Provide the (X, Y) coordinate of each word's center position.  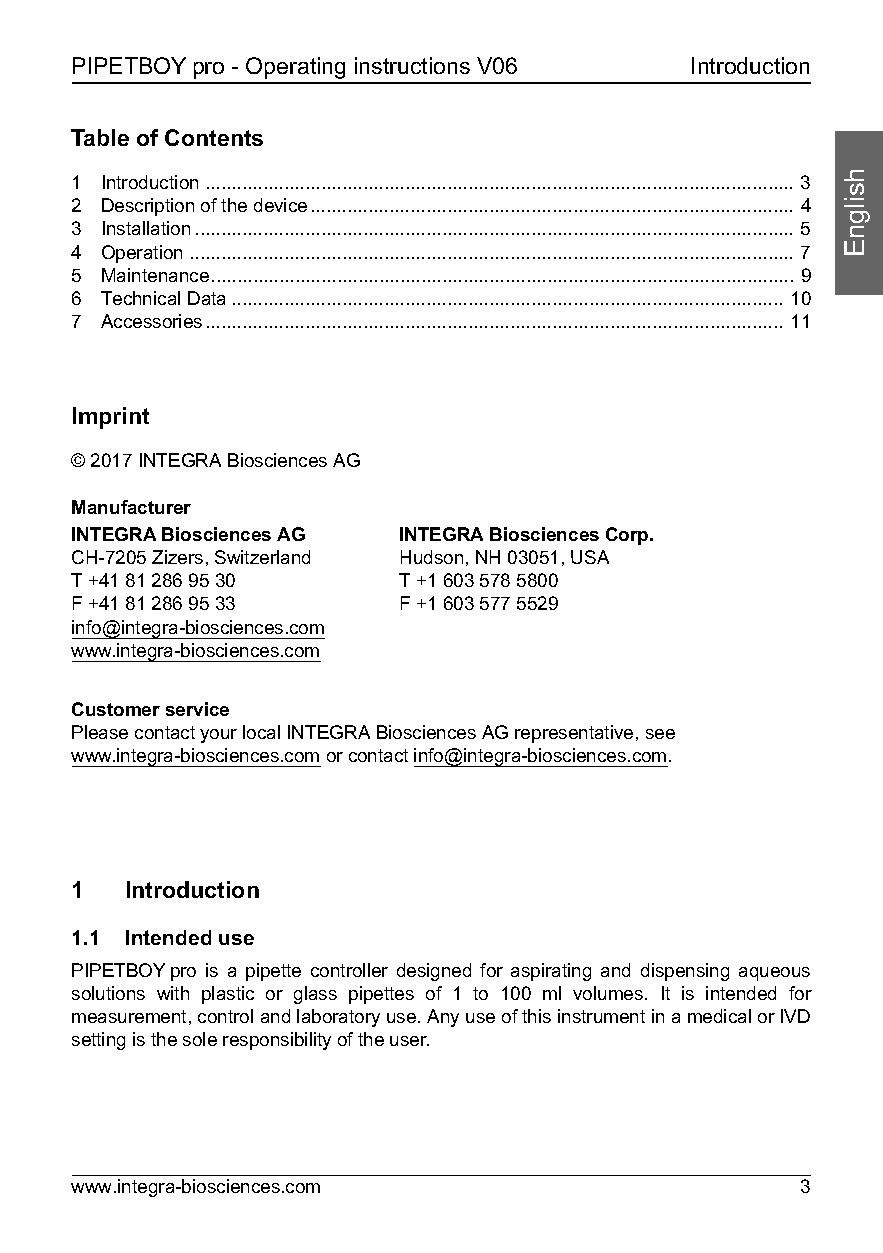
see (660, 734)
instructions (412, 65)
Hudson (432, 557)
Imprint (111, 418)
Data (206, 298)
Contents (214, 137)
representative (574, 734)
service (197, 709)
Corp (628, 536)
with (173, 993)
